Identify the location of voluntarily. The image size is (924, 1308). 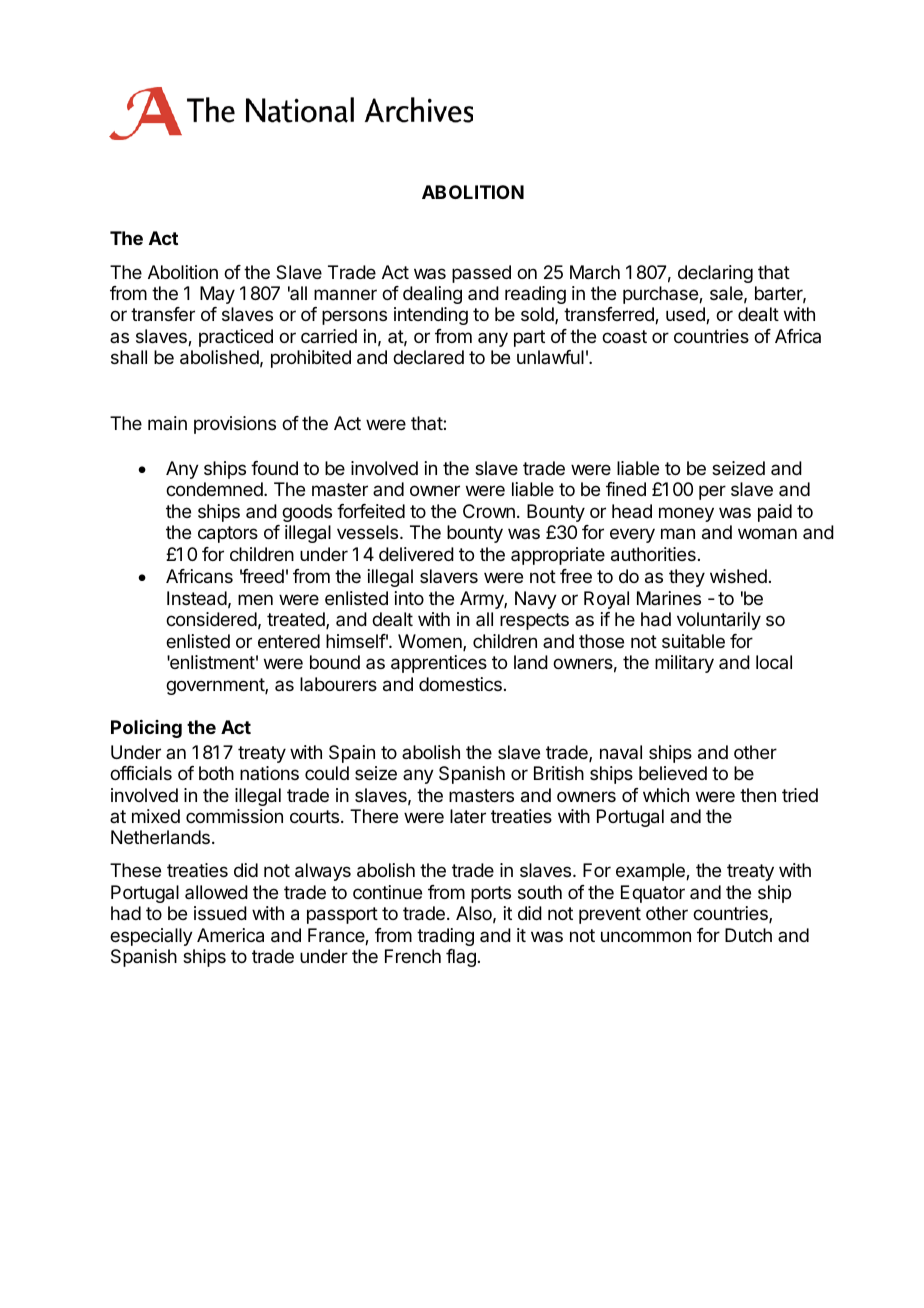
(719, 621).
